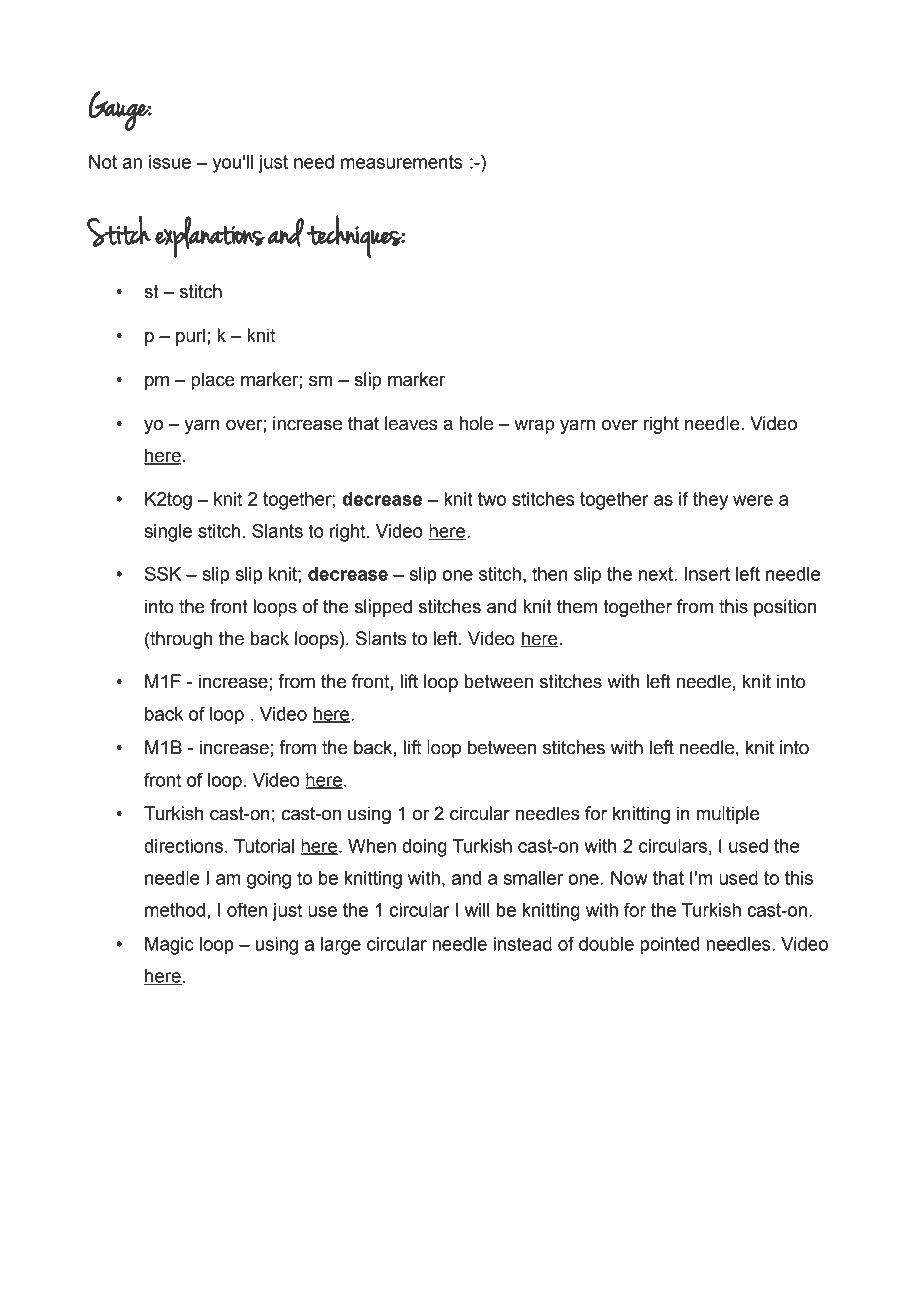 The image size is (924, 1308). I want to click on position, so click(785, 608).
